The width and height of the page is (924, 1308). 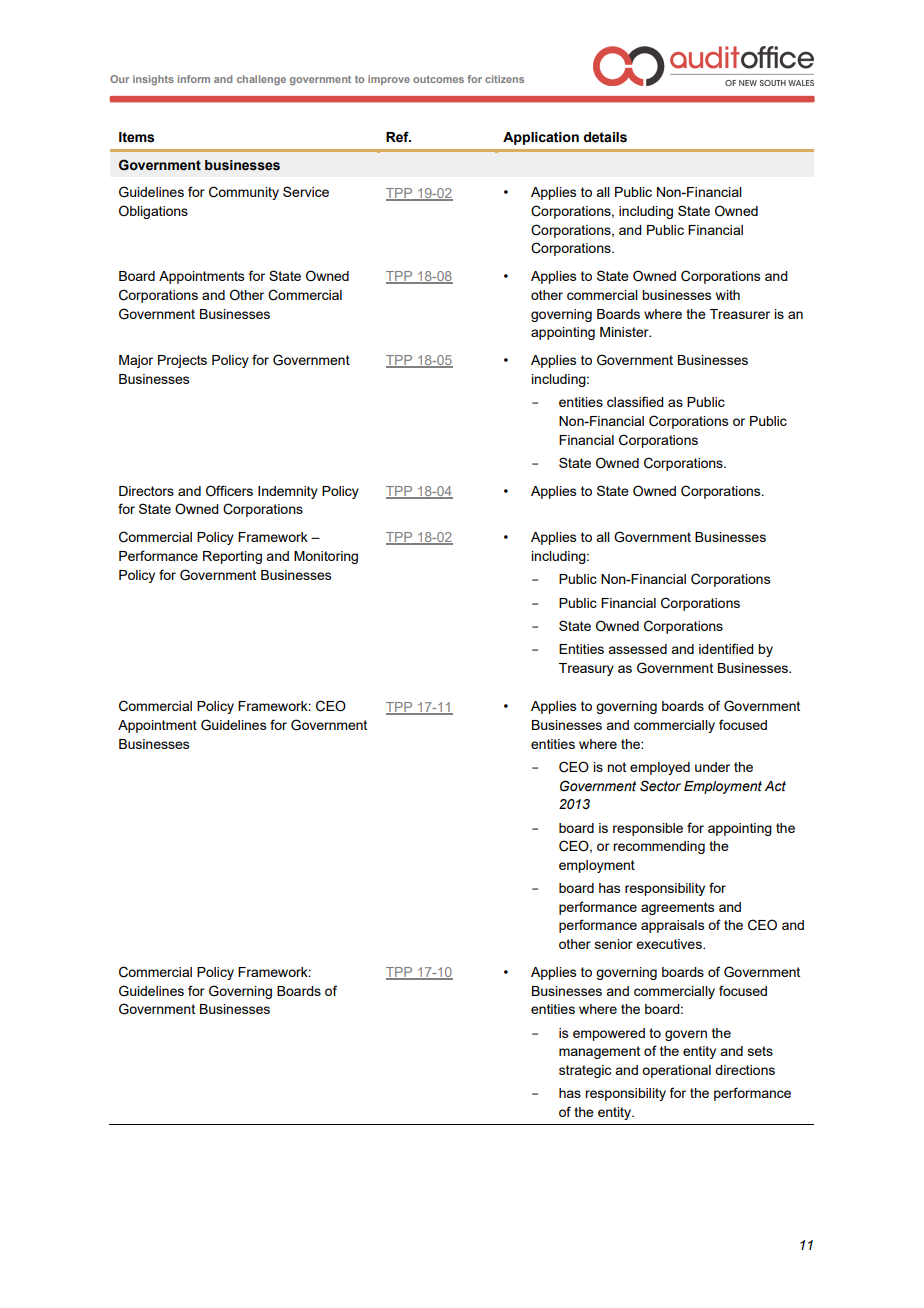 What do you see at coordinates (616, 767) in the page?
I see `not` at bounding box center [616, 767].
